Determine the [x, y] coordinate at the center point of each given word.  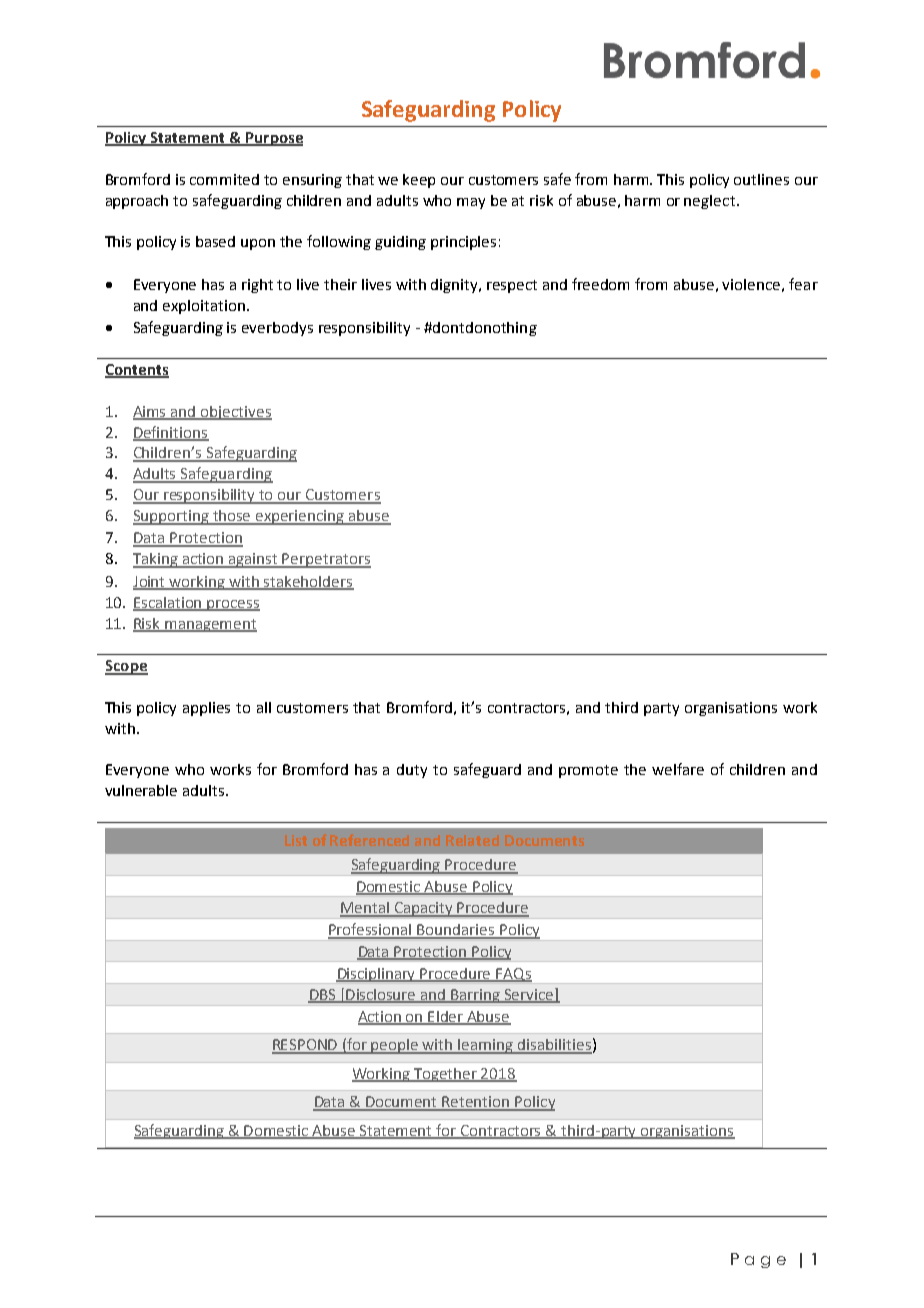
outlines [761, 179]
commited [224, 179]
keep [419, 181]
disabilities [554, 1046]
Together [446, 1075]
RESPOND [306, 1046]
